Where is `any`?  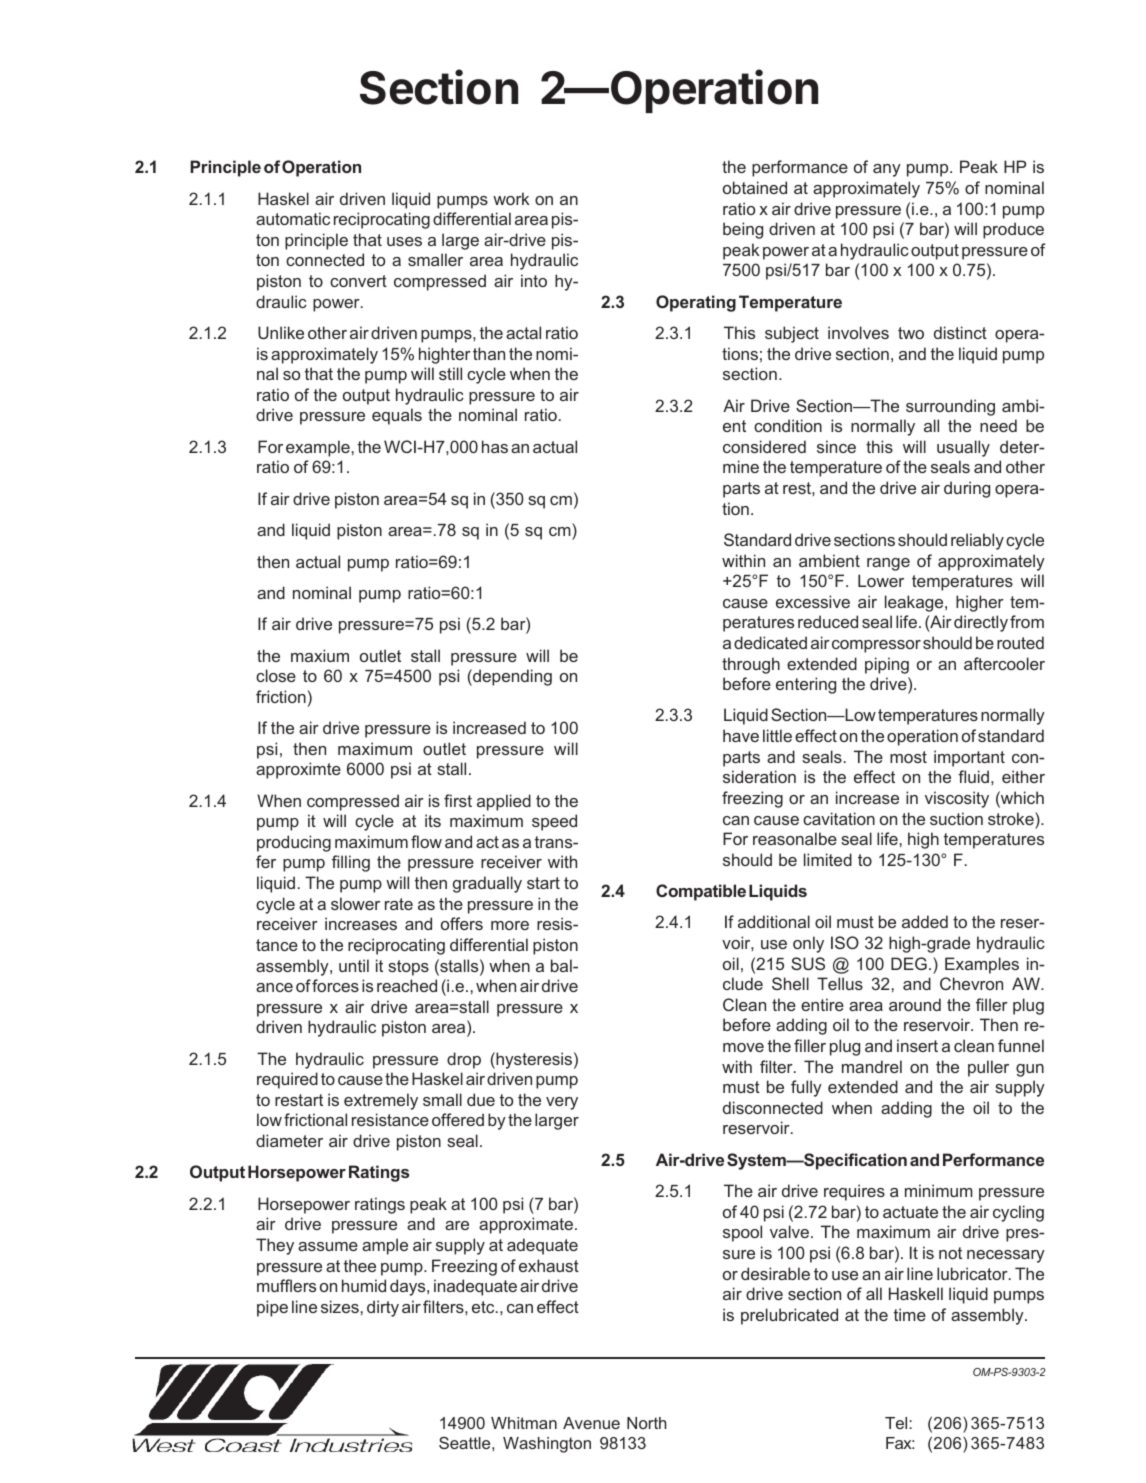
any is located at coordinates (887, 170).
